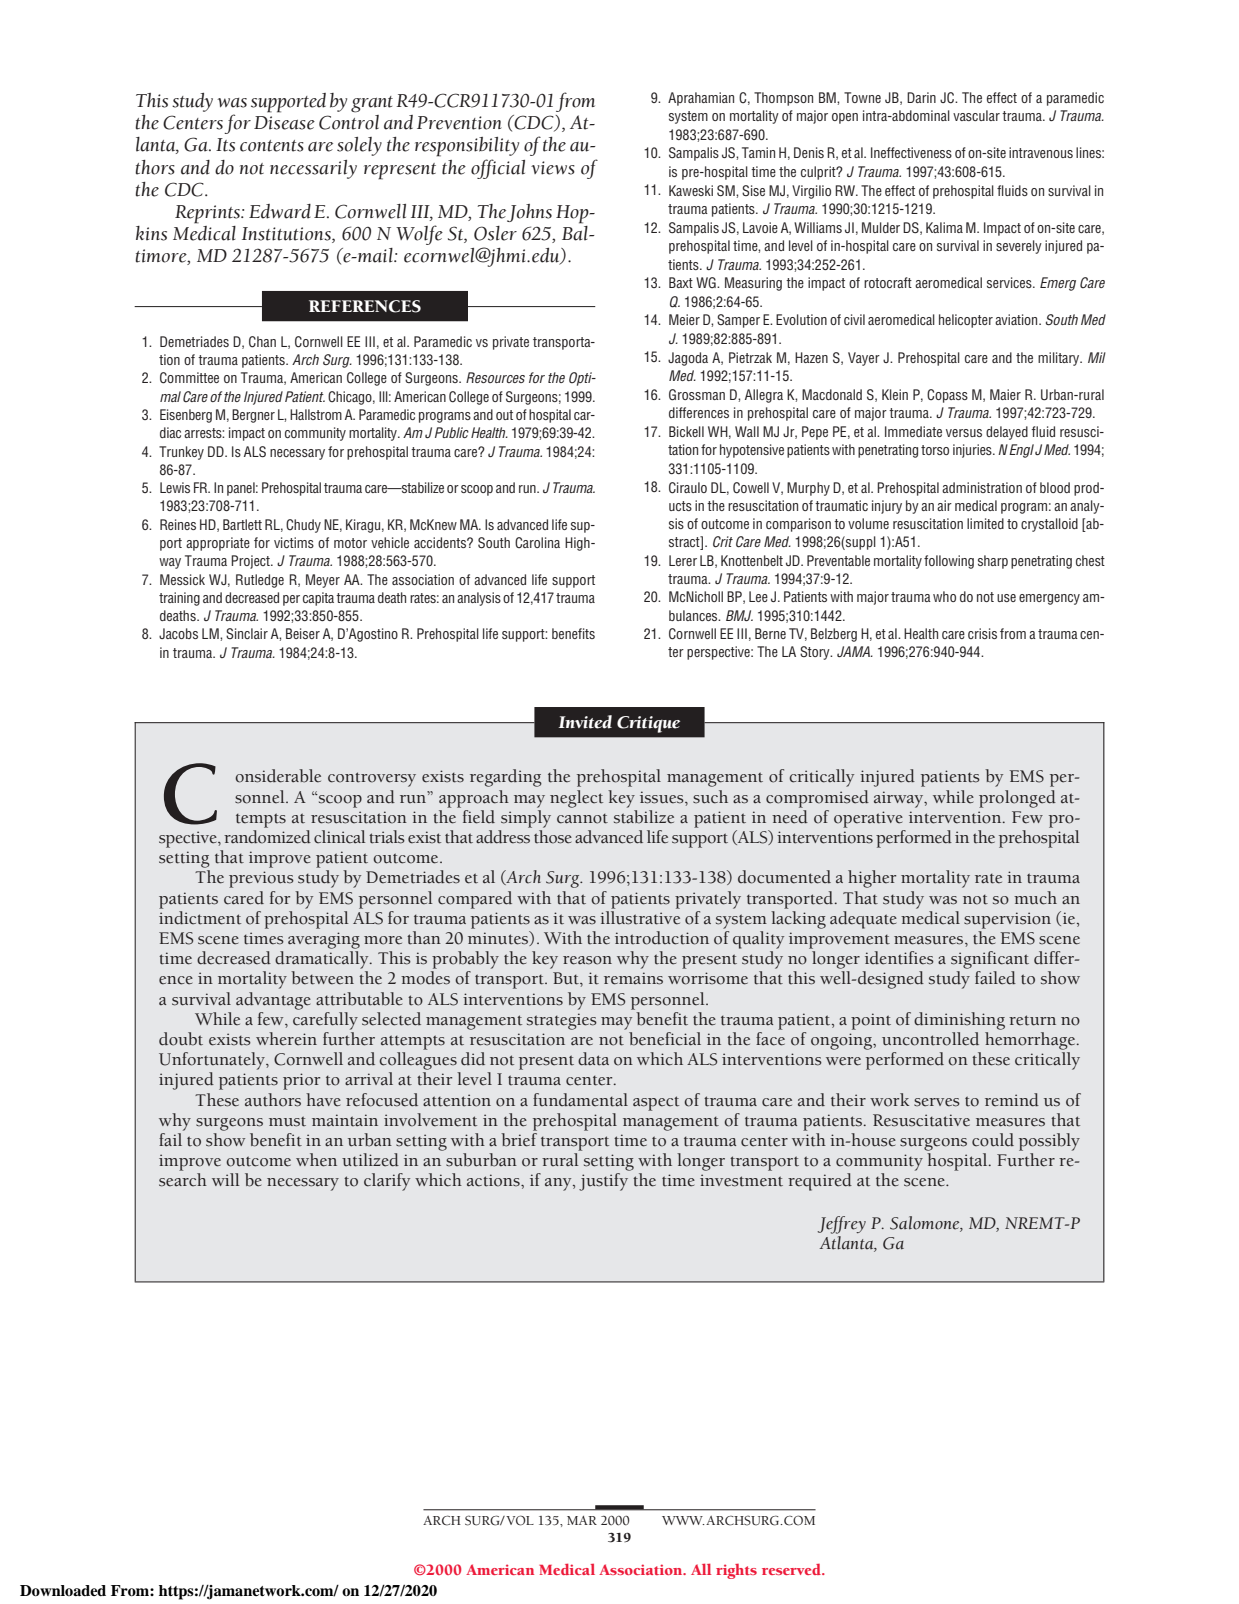 Image resolution: width=1239 pixels, height=1604 pixels. What do you see at coordinates (181, 1039) in the screenshot?
I see `doubt` at bounding box center [181, 1039].
